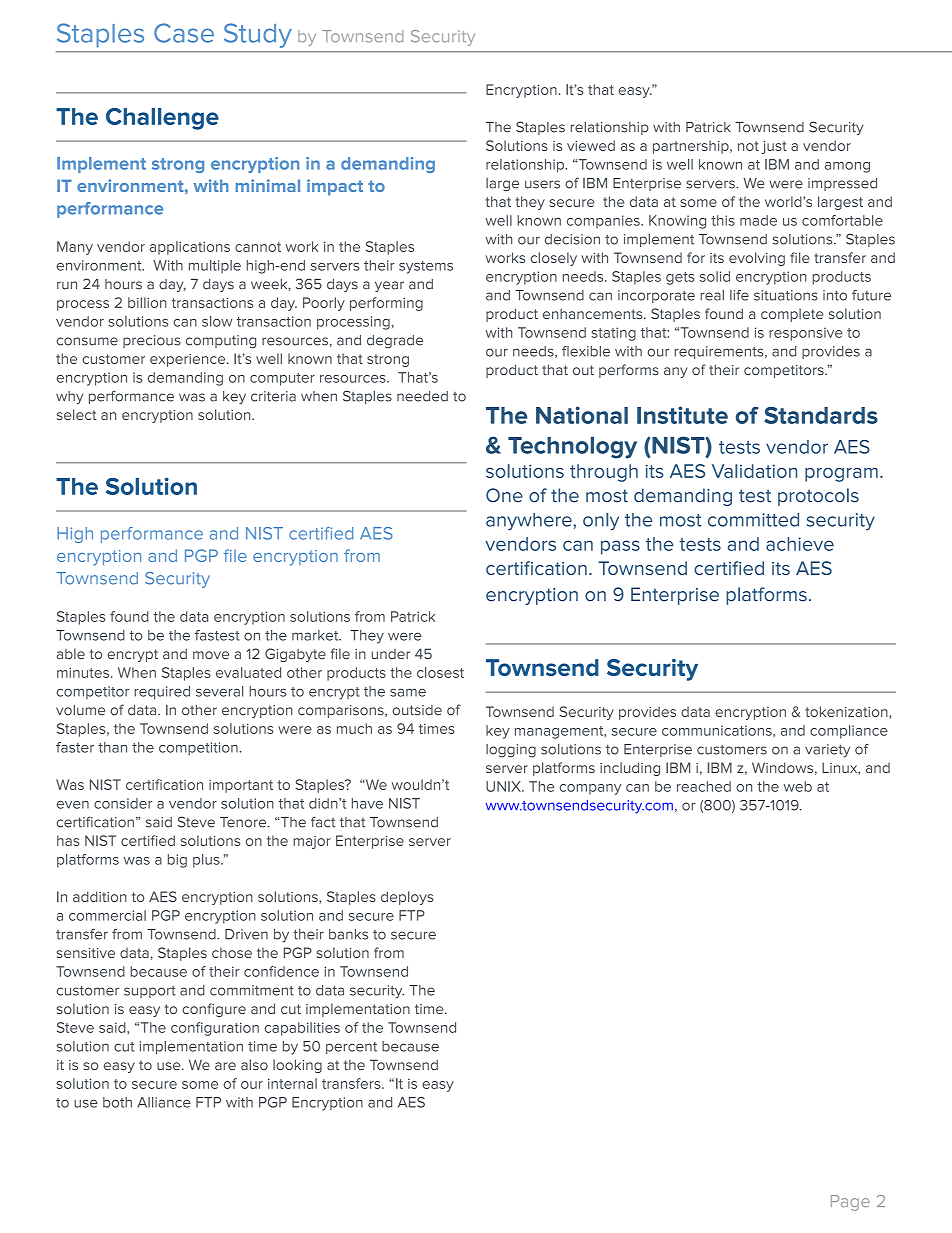 This screenshot has width=952, height=1233. What do you see at coordinates (504, 786) in the screenshot?
I see `UNIX` at bounding box center [504, 786].
